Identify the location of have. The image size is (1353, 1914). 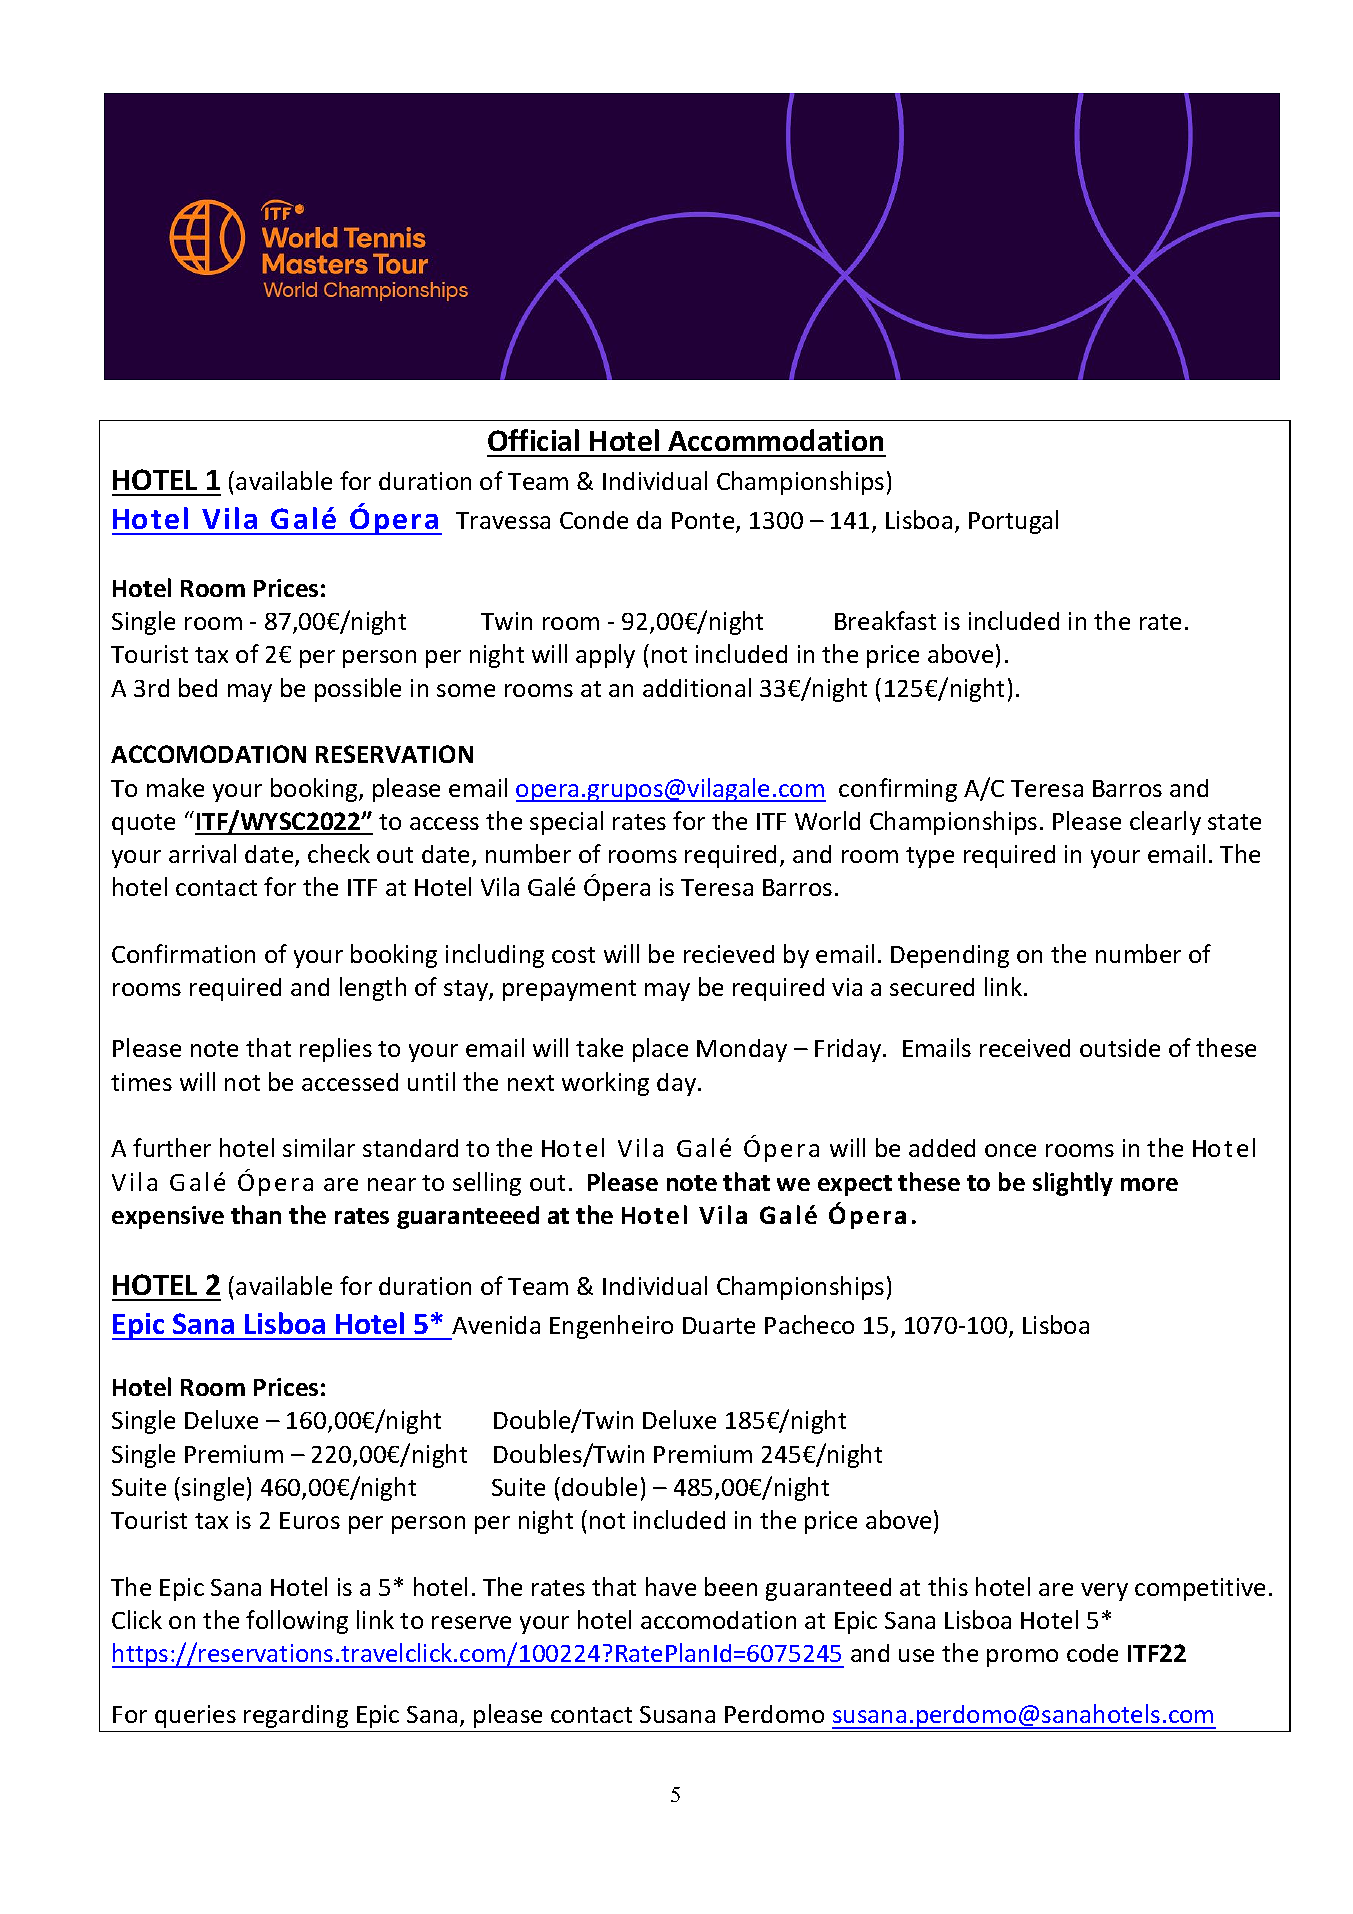
(671, 1586).
